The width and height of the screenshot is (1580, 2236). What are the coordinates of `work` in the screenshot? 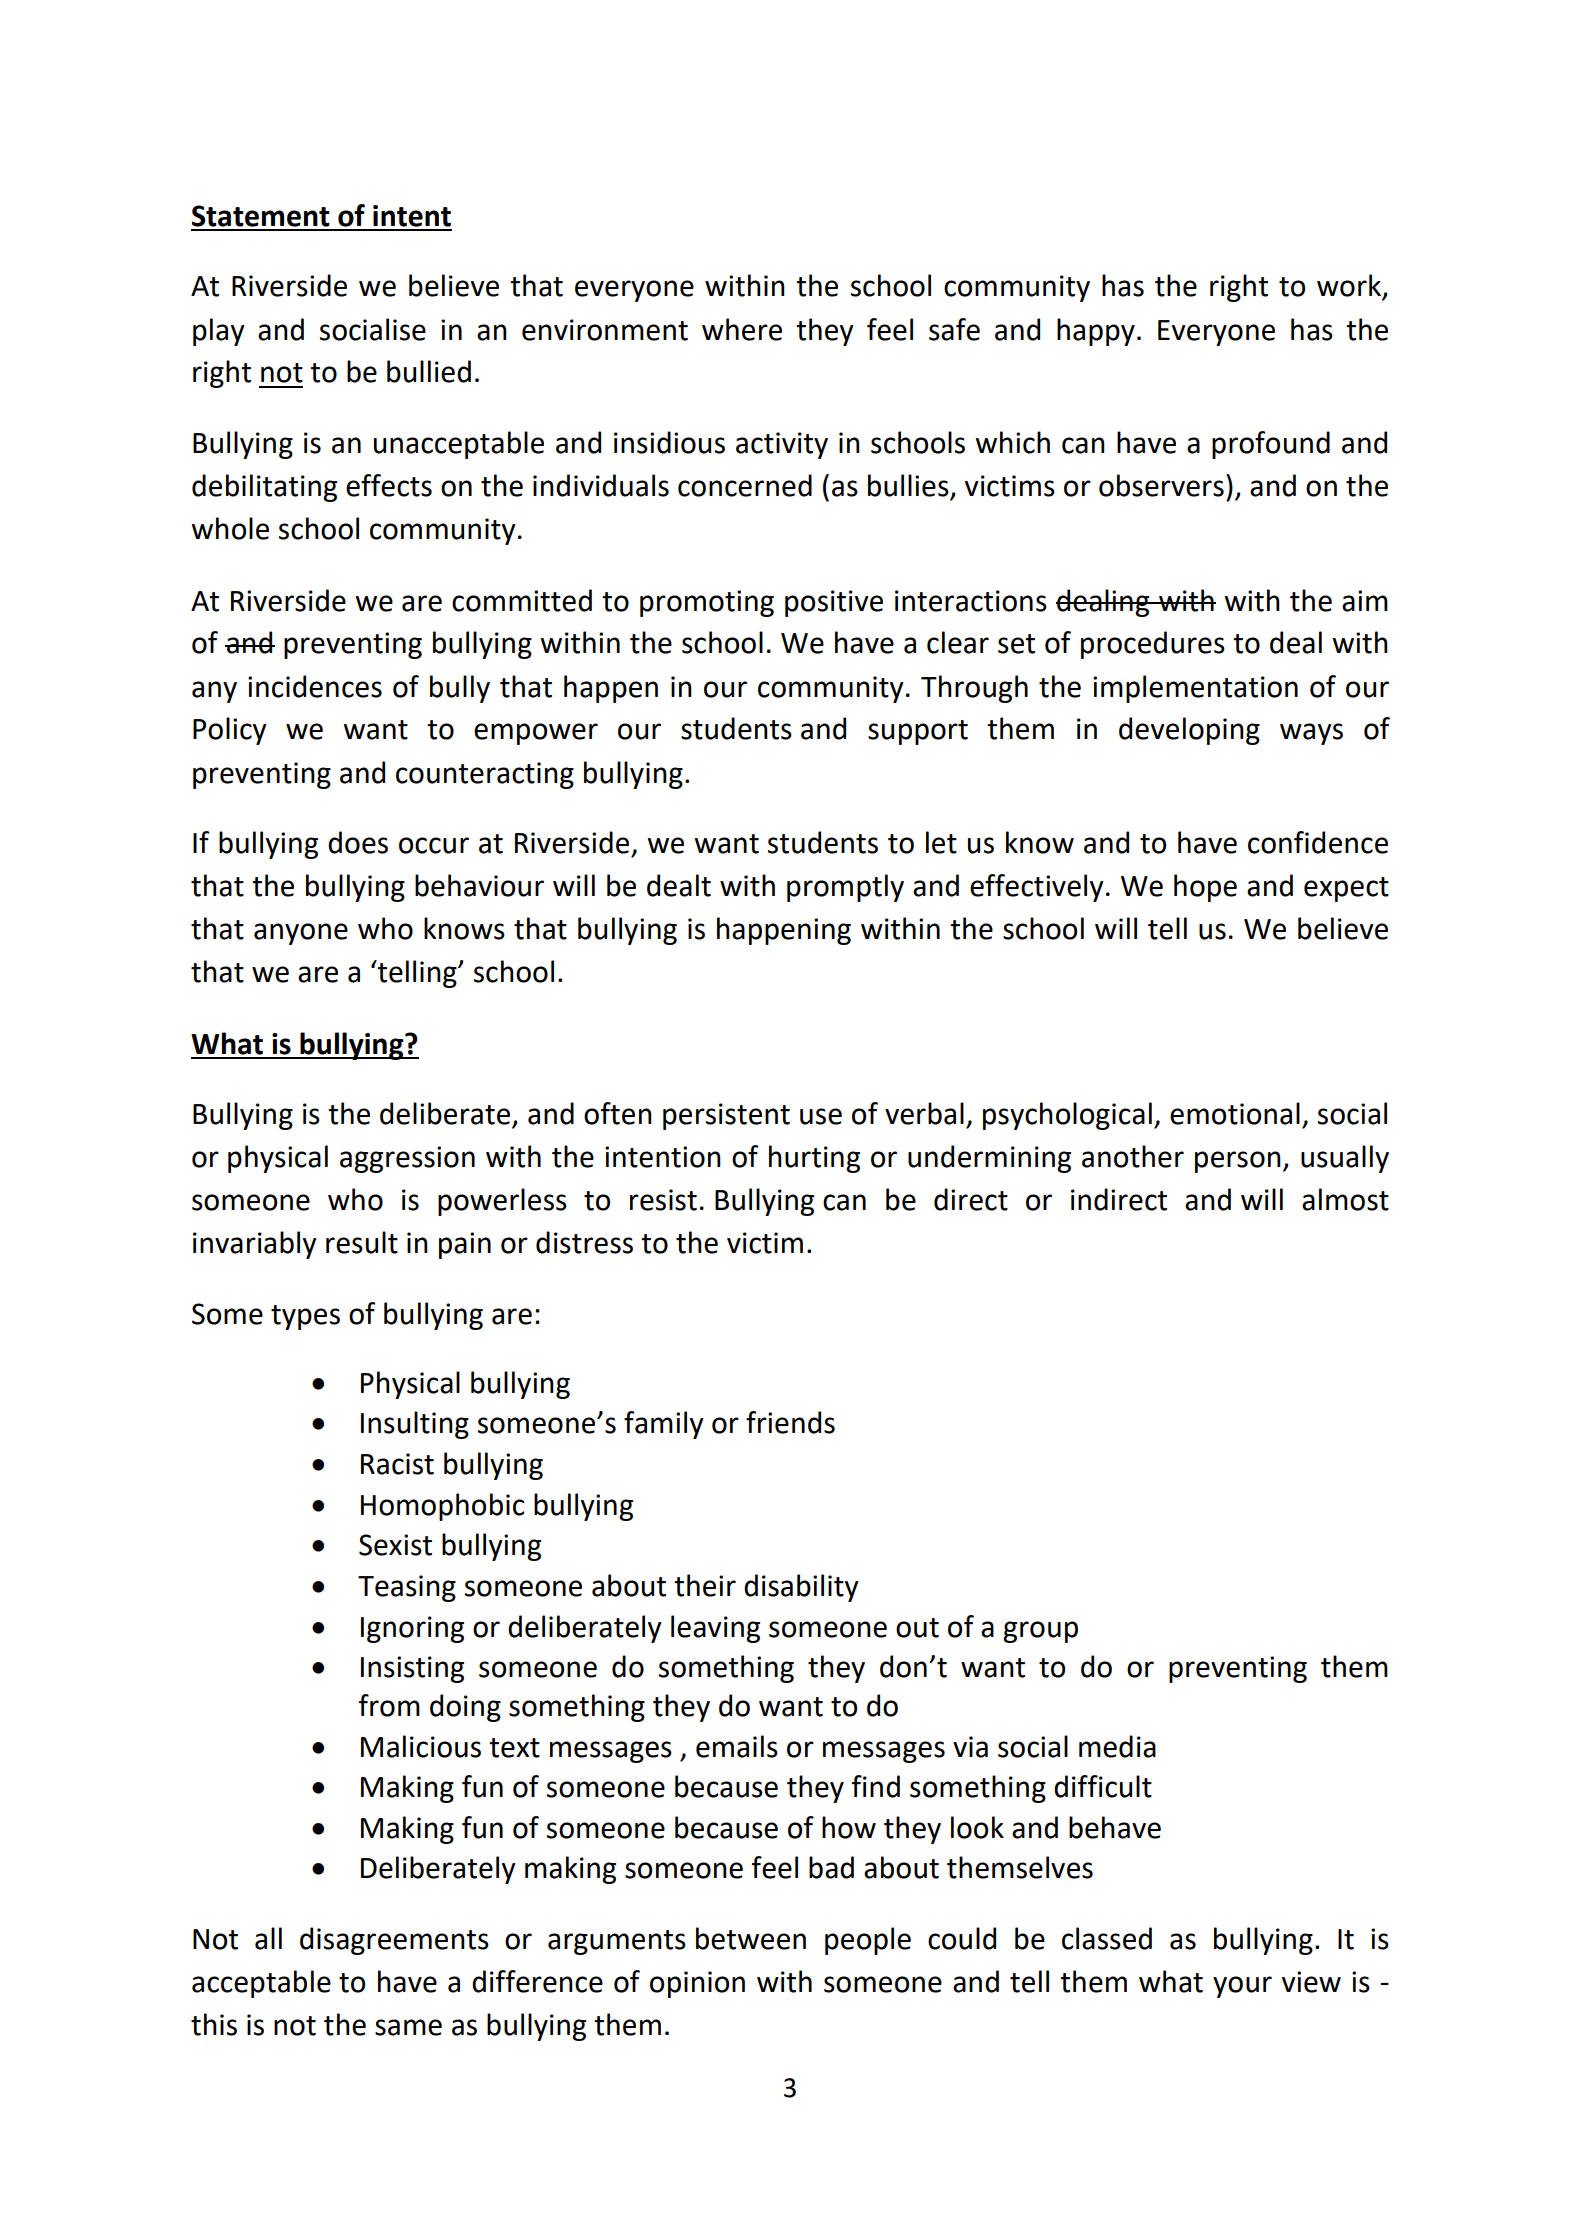 It's located at (1350, 286).
